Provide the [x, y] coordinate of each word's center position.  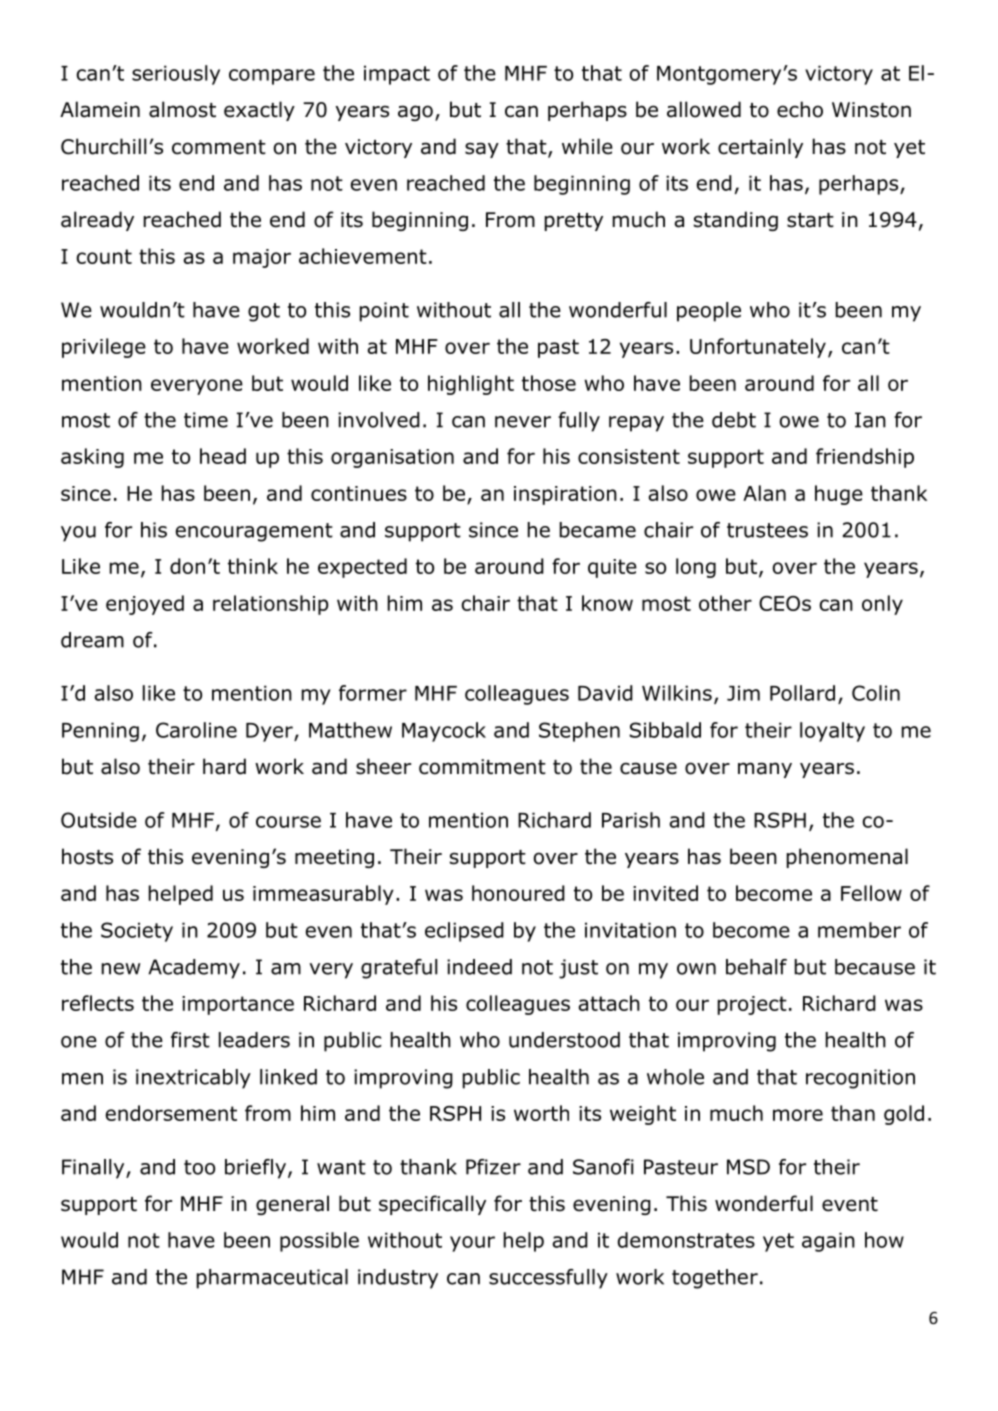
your [472, 1244]
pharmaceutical [272, 1279]
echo [800, 109]
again [828, 1242]
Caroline [196, 730]
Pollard [802, 693]
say [482, 150]
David [605, 693]
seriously [176, 75]
